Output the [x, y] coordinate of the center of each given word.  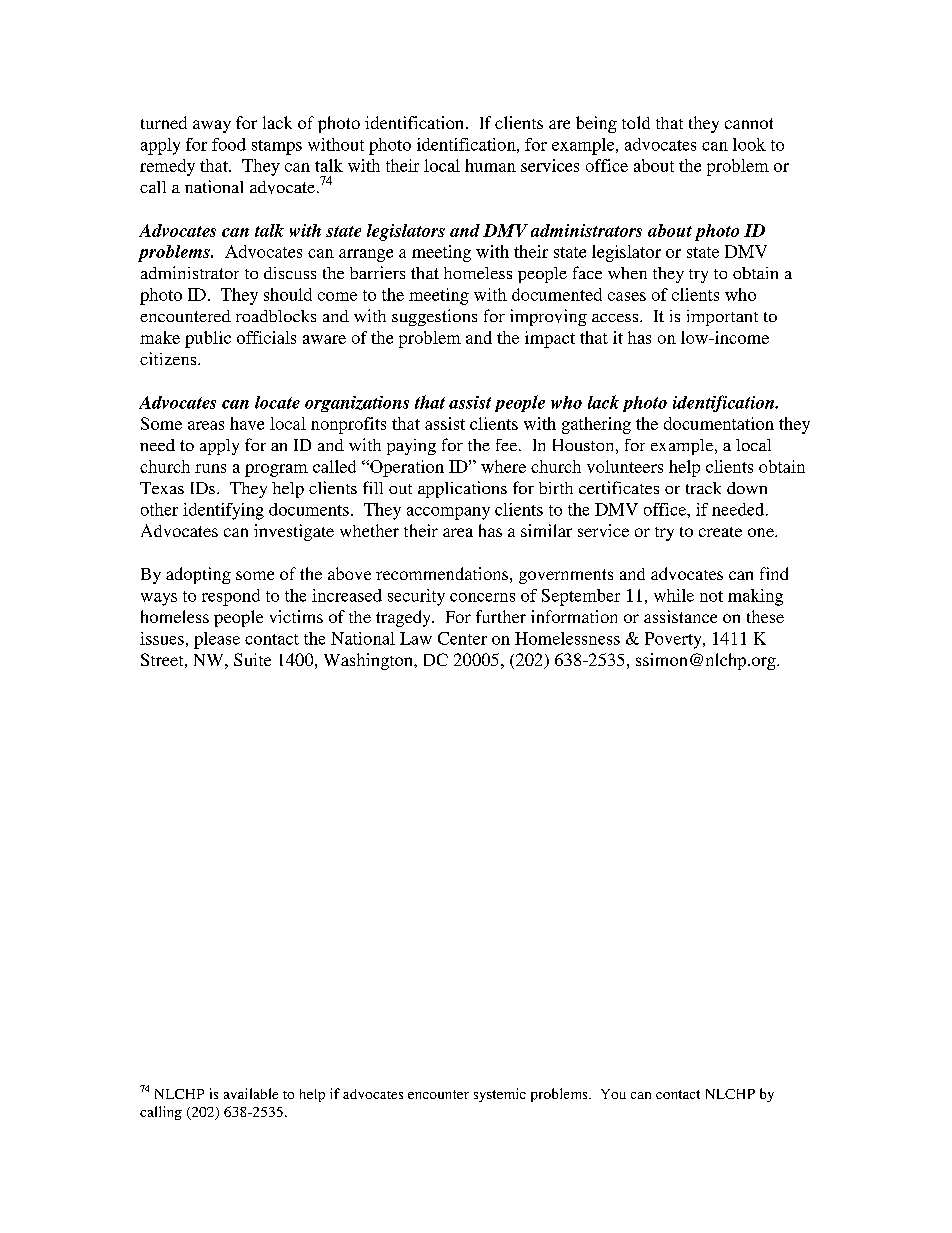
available [251, 1093]
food [229, 144]
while [674, 595]
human [490, 165]
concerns [482, 597]
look [749, 144]
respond [231, 597]
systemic [500, 1095]
